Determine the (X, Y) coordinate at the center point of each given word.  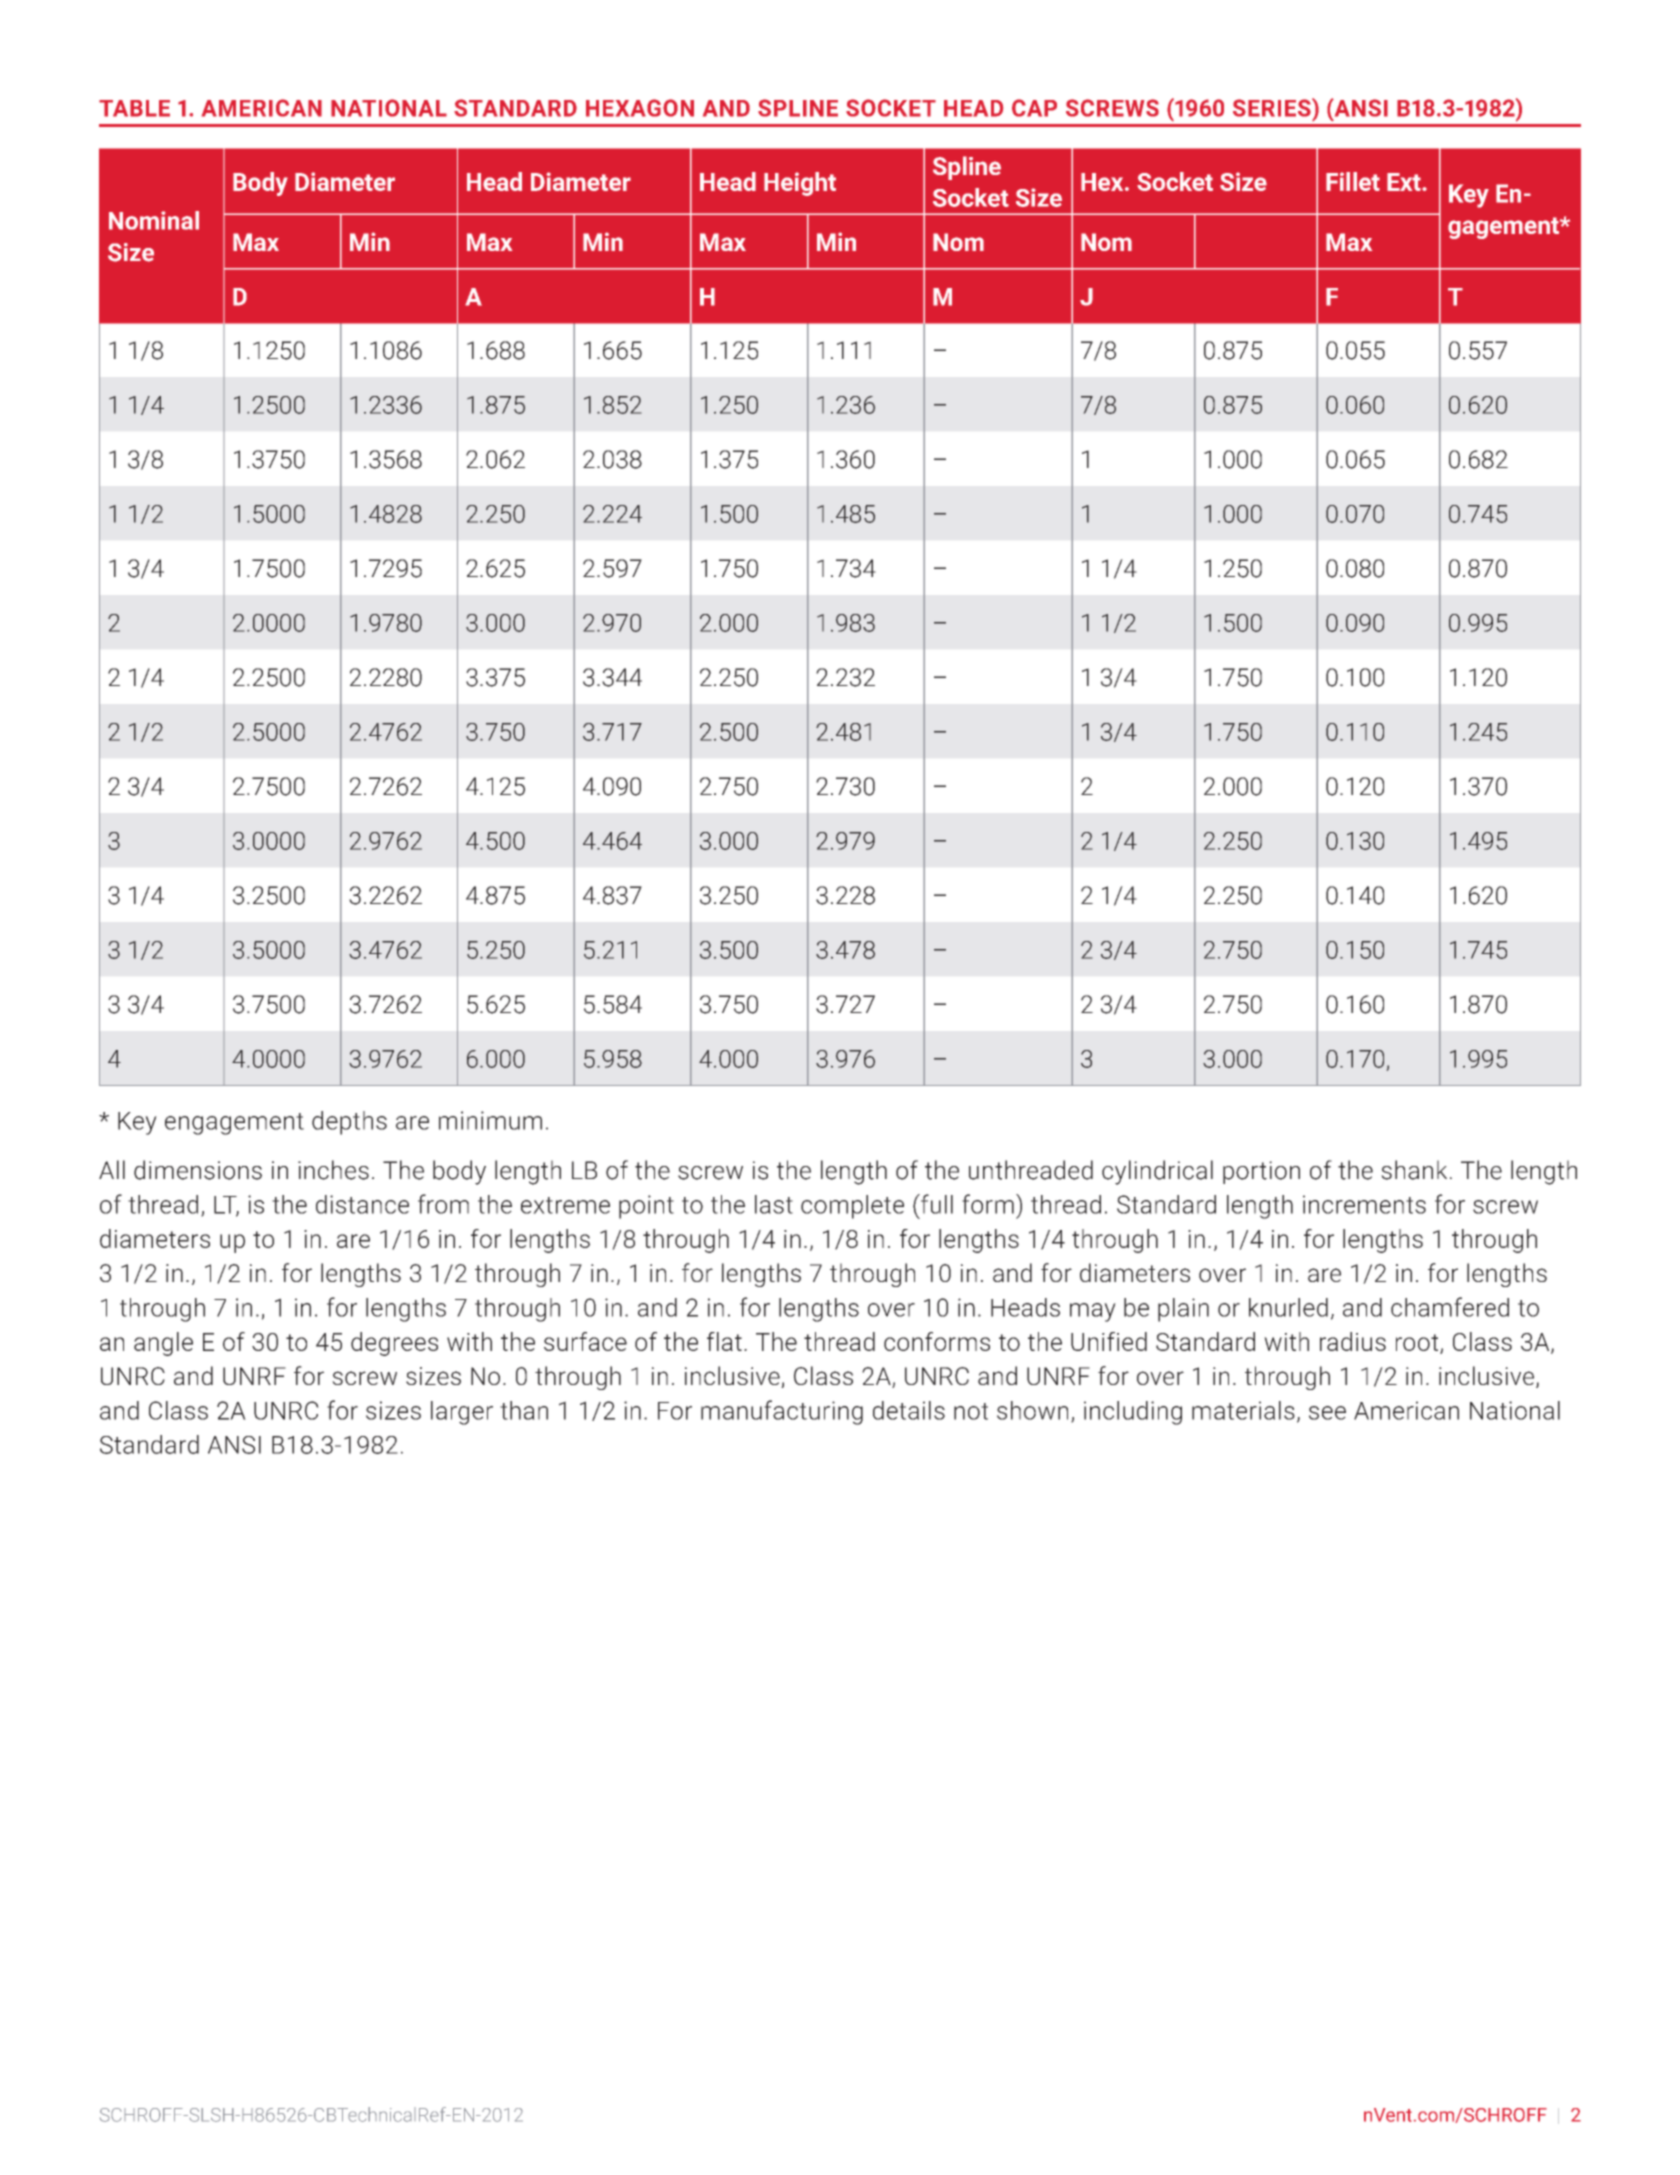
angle (163, 1344)
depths (349, 1123)
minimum (490, 1120)
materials (1243, 1410)
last (774, 1204)
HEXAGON (640, 108)
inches (333, 1170)
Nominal (154, 220)
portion (1261, 1172)
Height (800, 184)
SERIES (1273, 107)
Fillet (1353, 181)
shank (1414, 1170)
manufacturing (782, 1412)
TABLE (134, 108)
